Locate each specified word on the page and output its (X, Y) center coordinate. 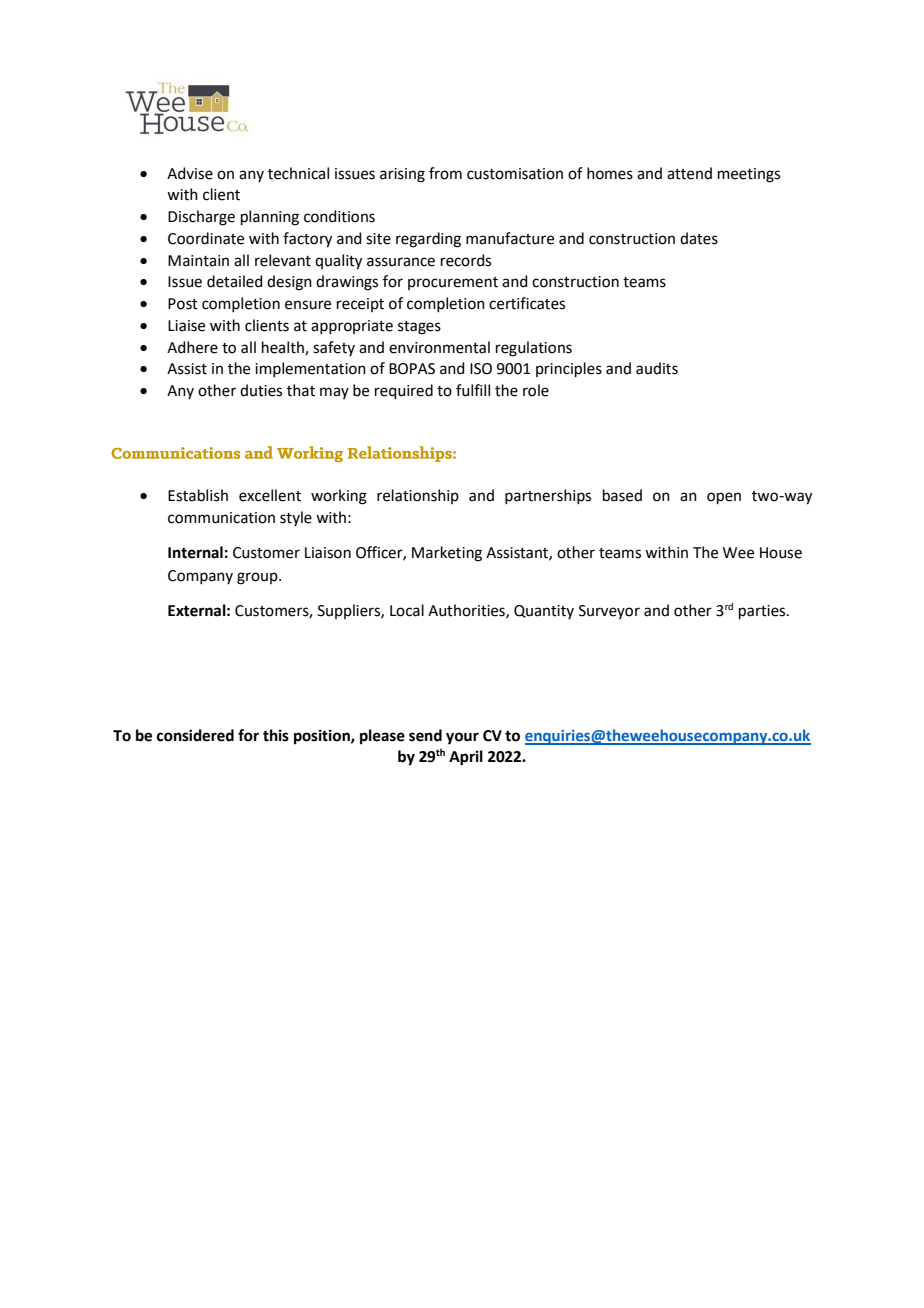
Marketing (447, 554)
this (276, 735)
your (462, 738)
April (466, 758)
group (258, 578)
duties (261, 390)
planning (270, 218)
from (445, 173)
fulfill (473, 390)
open (724, 498)
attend (689, 173)
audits (657, 368)
